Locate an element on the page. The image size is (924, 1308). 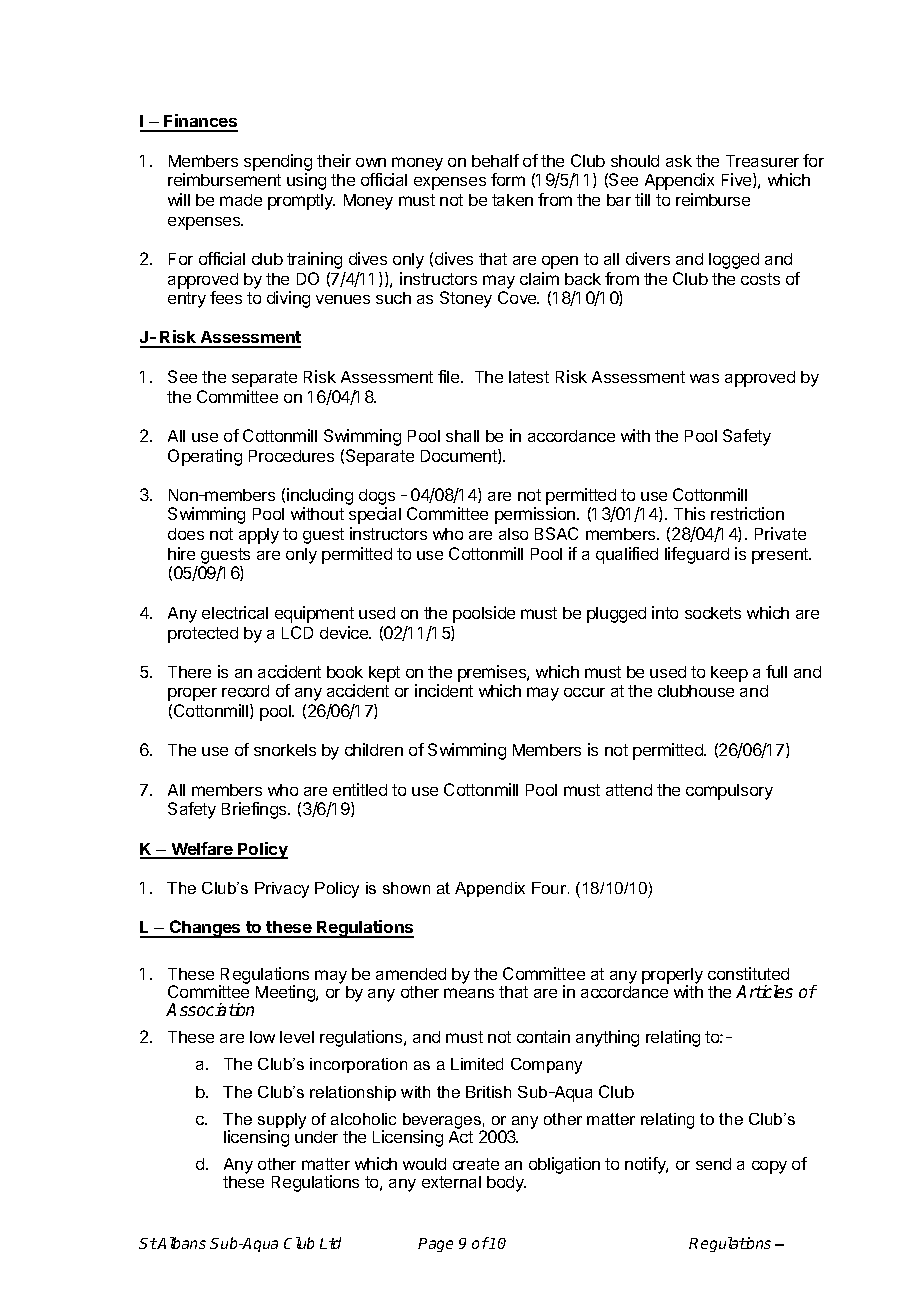
also is located at coordinates (513, 534).
